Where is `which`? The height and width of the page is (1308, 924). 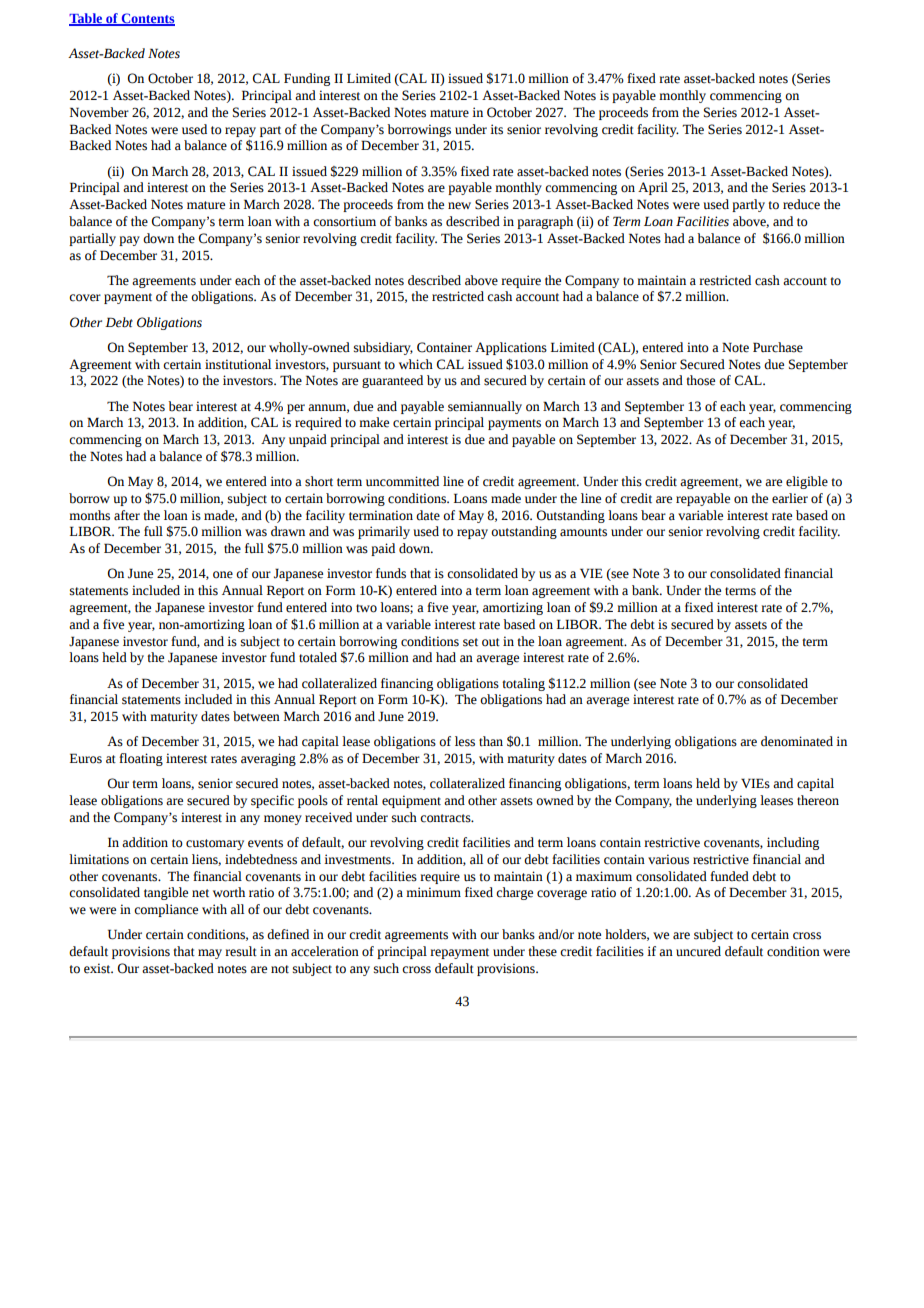
which is located at coordinates (416, 364).
